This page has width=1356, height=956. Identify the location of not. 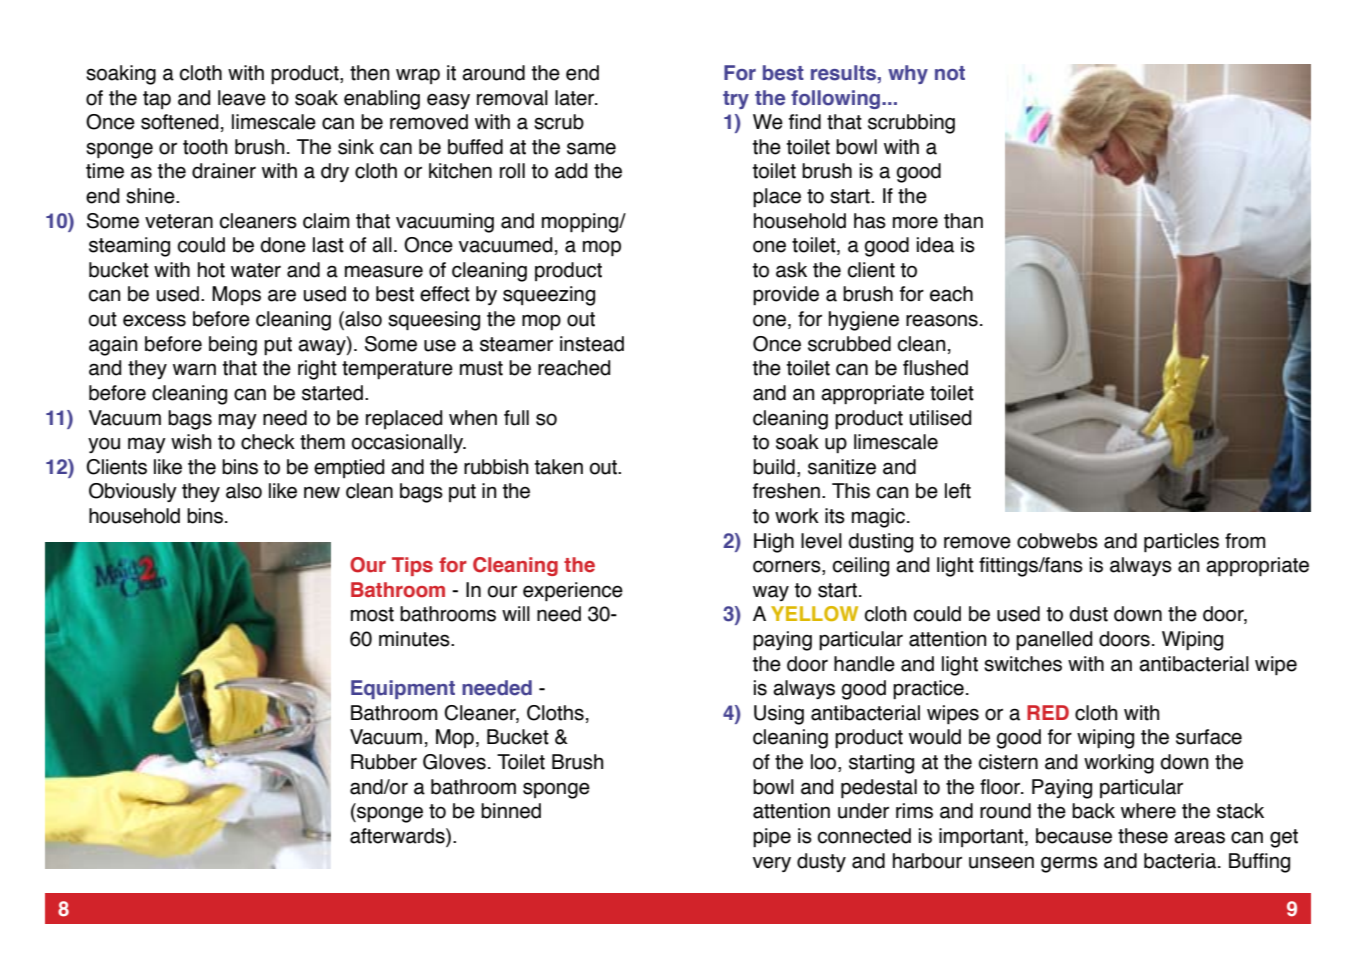
(950, 73).
